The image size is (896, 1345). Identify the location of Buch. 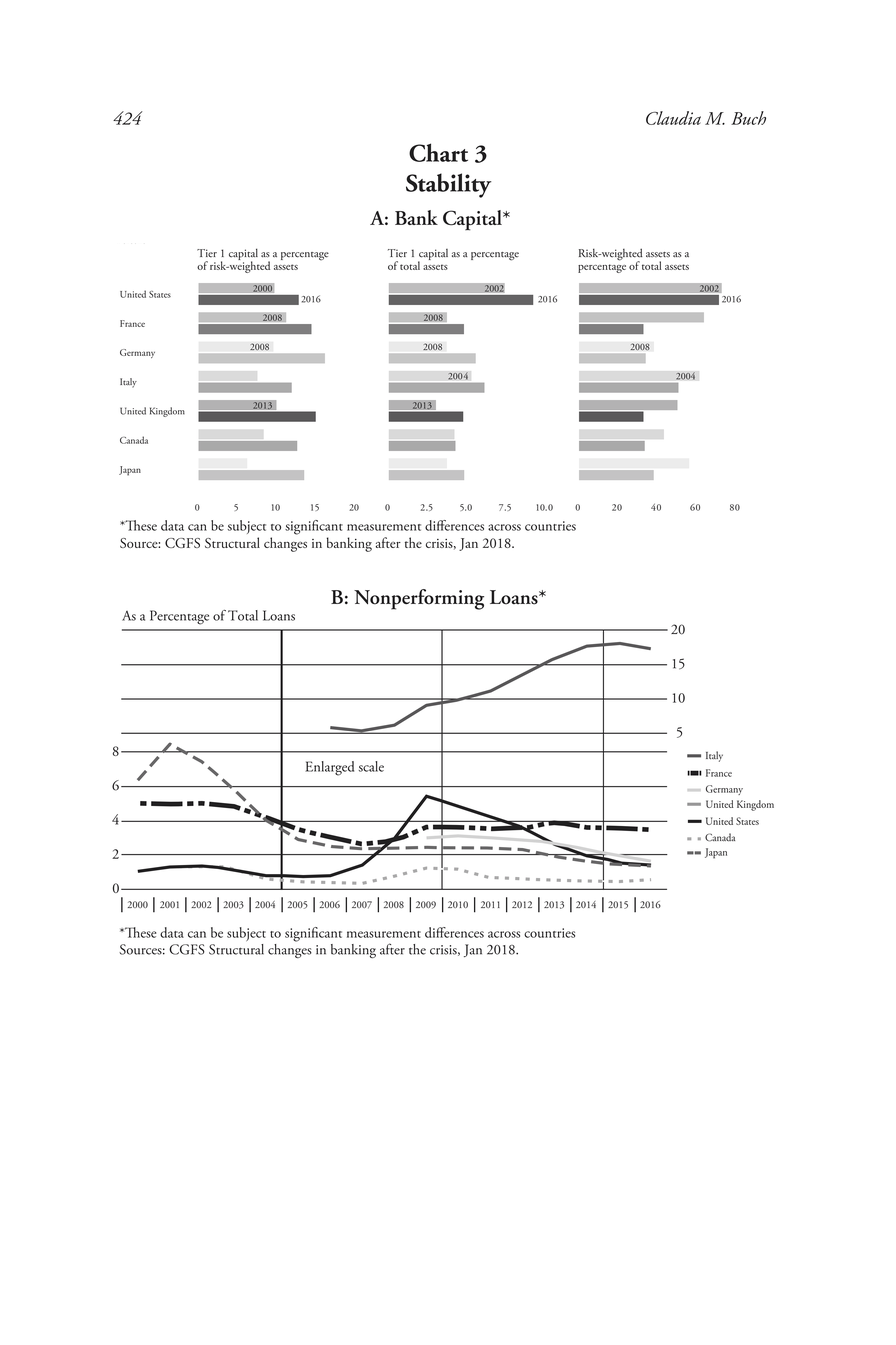
(748, 118).
